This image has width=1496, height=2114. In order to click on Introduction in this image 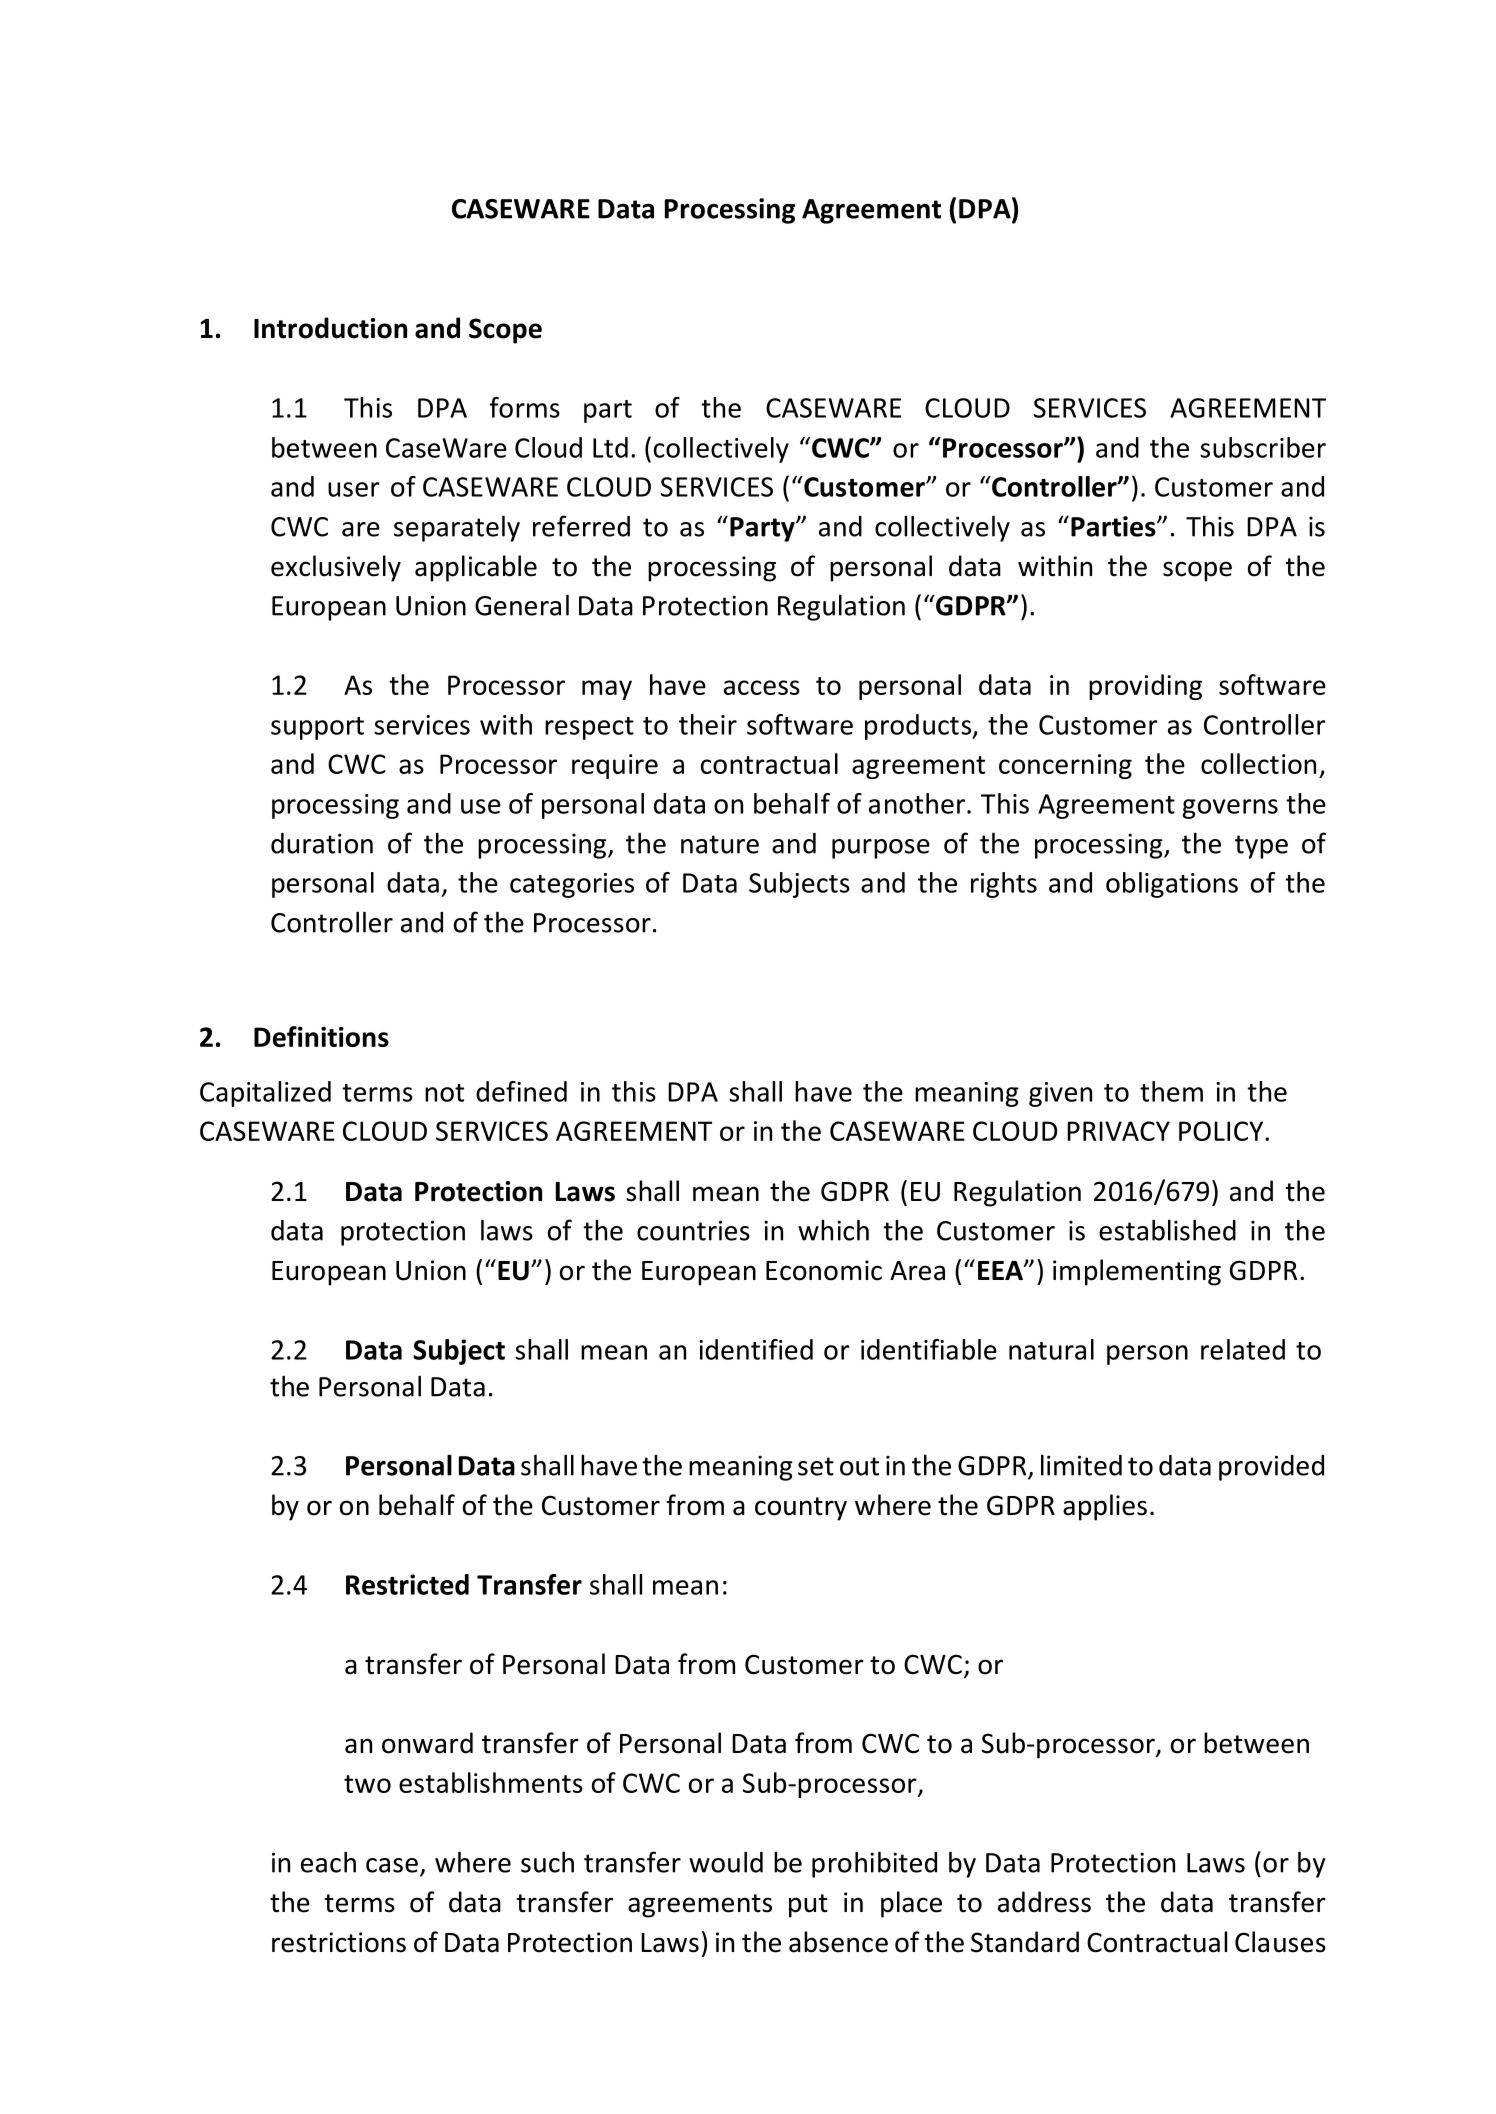, I will do `click(330, 328)`.
